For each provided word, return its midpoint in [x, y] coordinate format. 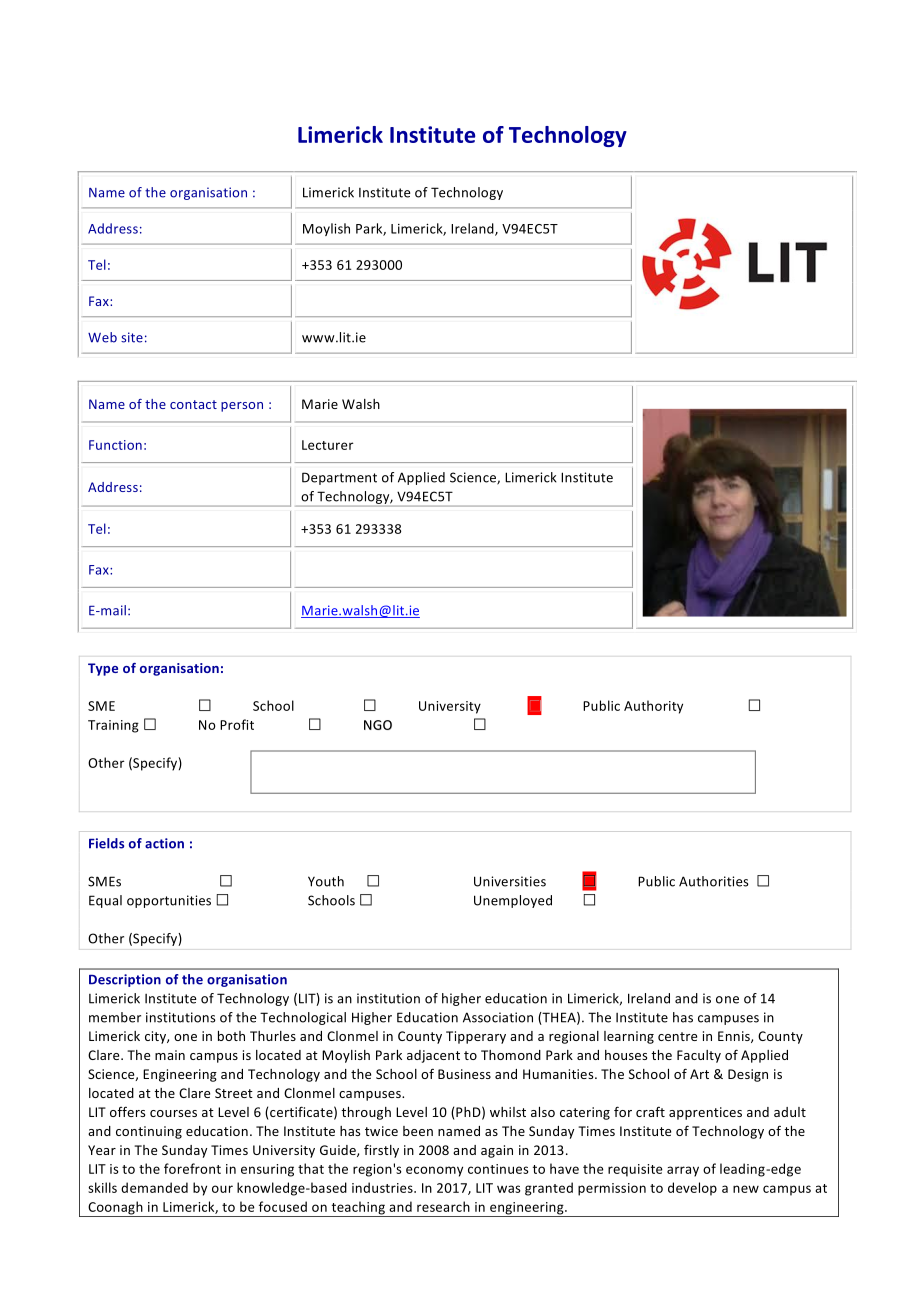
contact [193, 404]
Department [339, 478]
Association [498, 1017]
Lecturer [328, 445]
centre [677, 1036]
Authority [653, 707]
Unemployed [513, 901]
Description [125, 980]
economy [434, 1171]
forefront [192, 1168]
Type [103, 669]
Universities [510, 881]
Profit [237, 724]
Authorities [714, 881]
